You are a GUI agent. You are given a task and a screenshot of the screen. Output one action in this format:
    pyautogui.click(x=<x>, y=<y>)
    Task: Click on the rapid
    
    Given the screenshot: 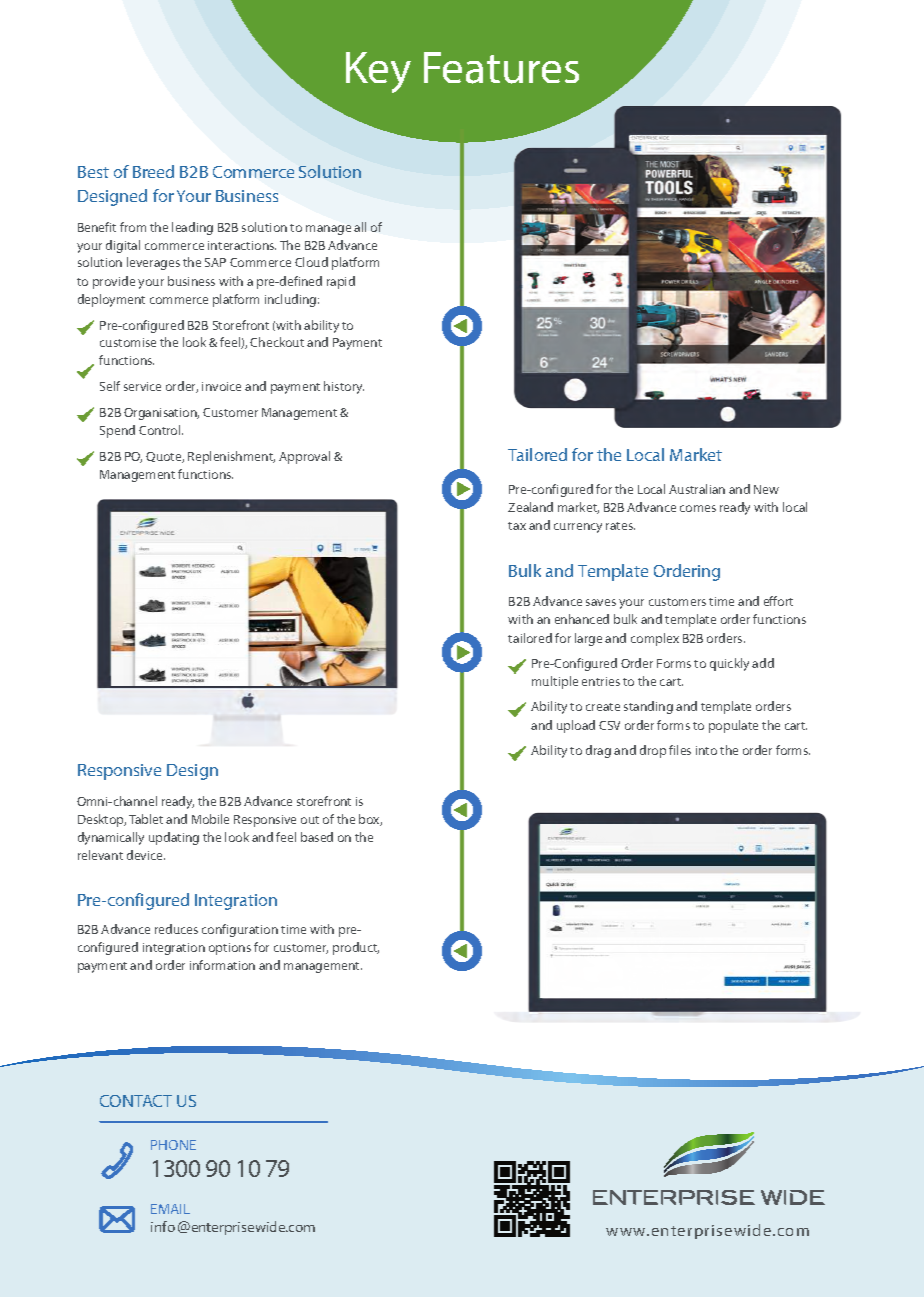 What is the action you would take?
    pyautogui.click(x=341, y=282)
